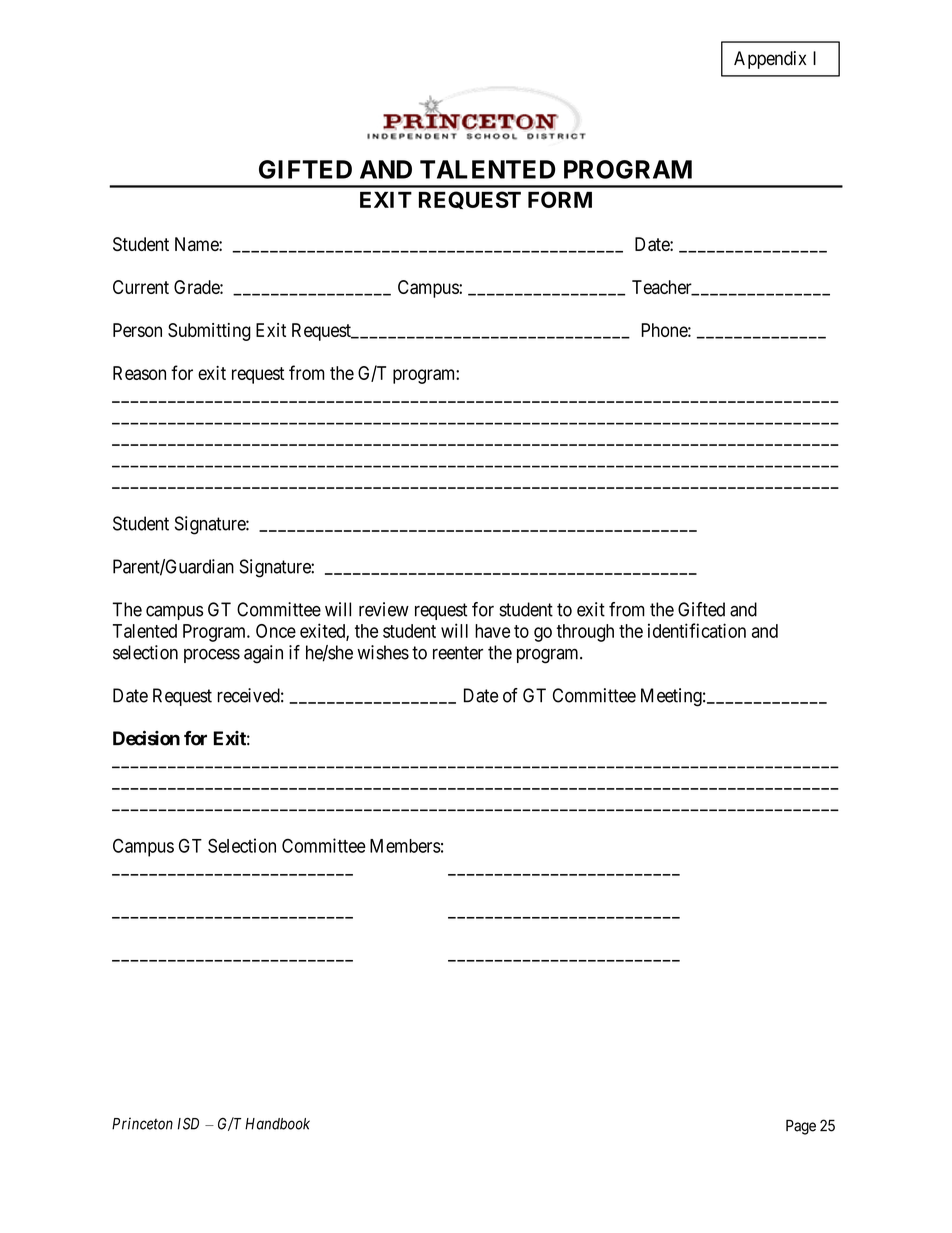  Describe the element at coordinates (277, 1124) in the page. I see `Handbook` at that location.
